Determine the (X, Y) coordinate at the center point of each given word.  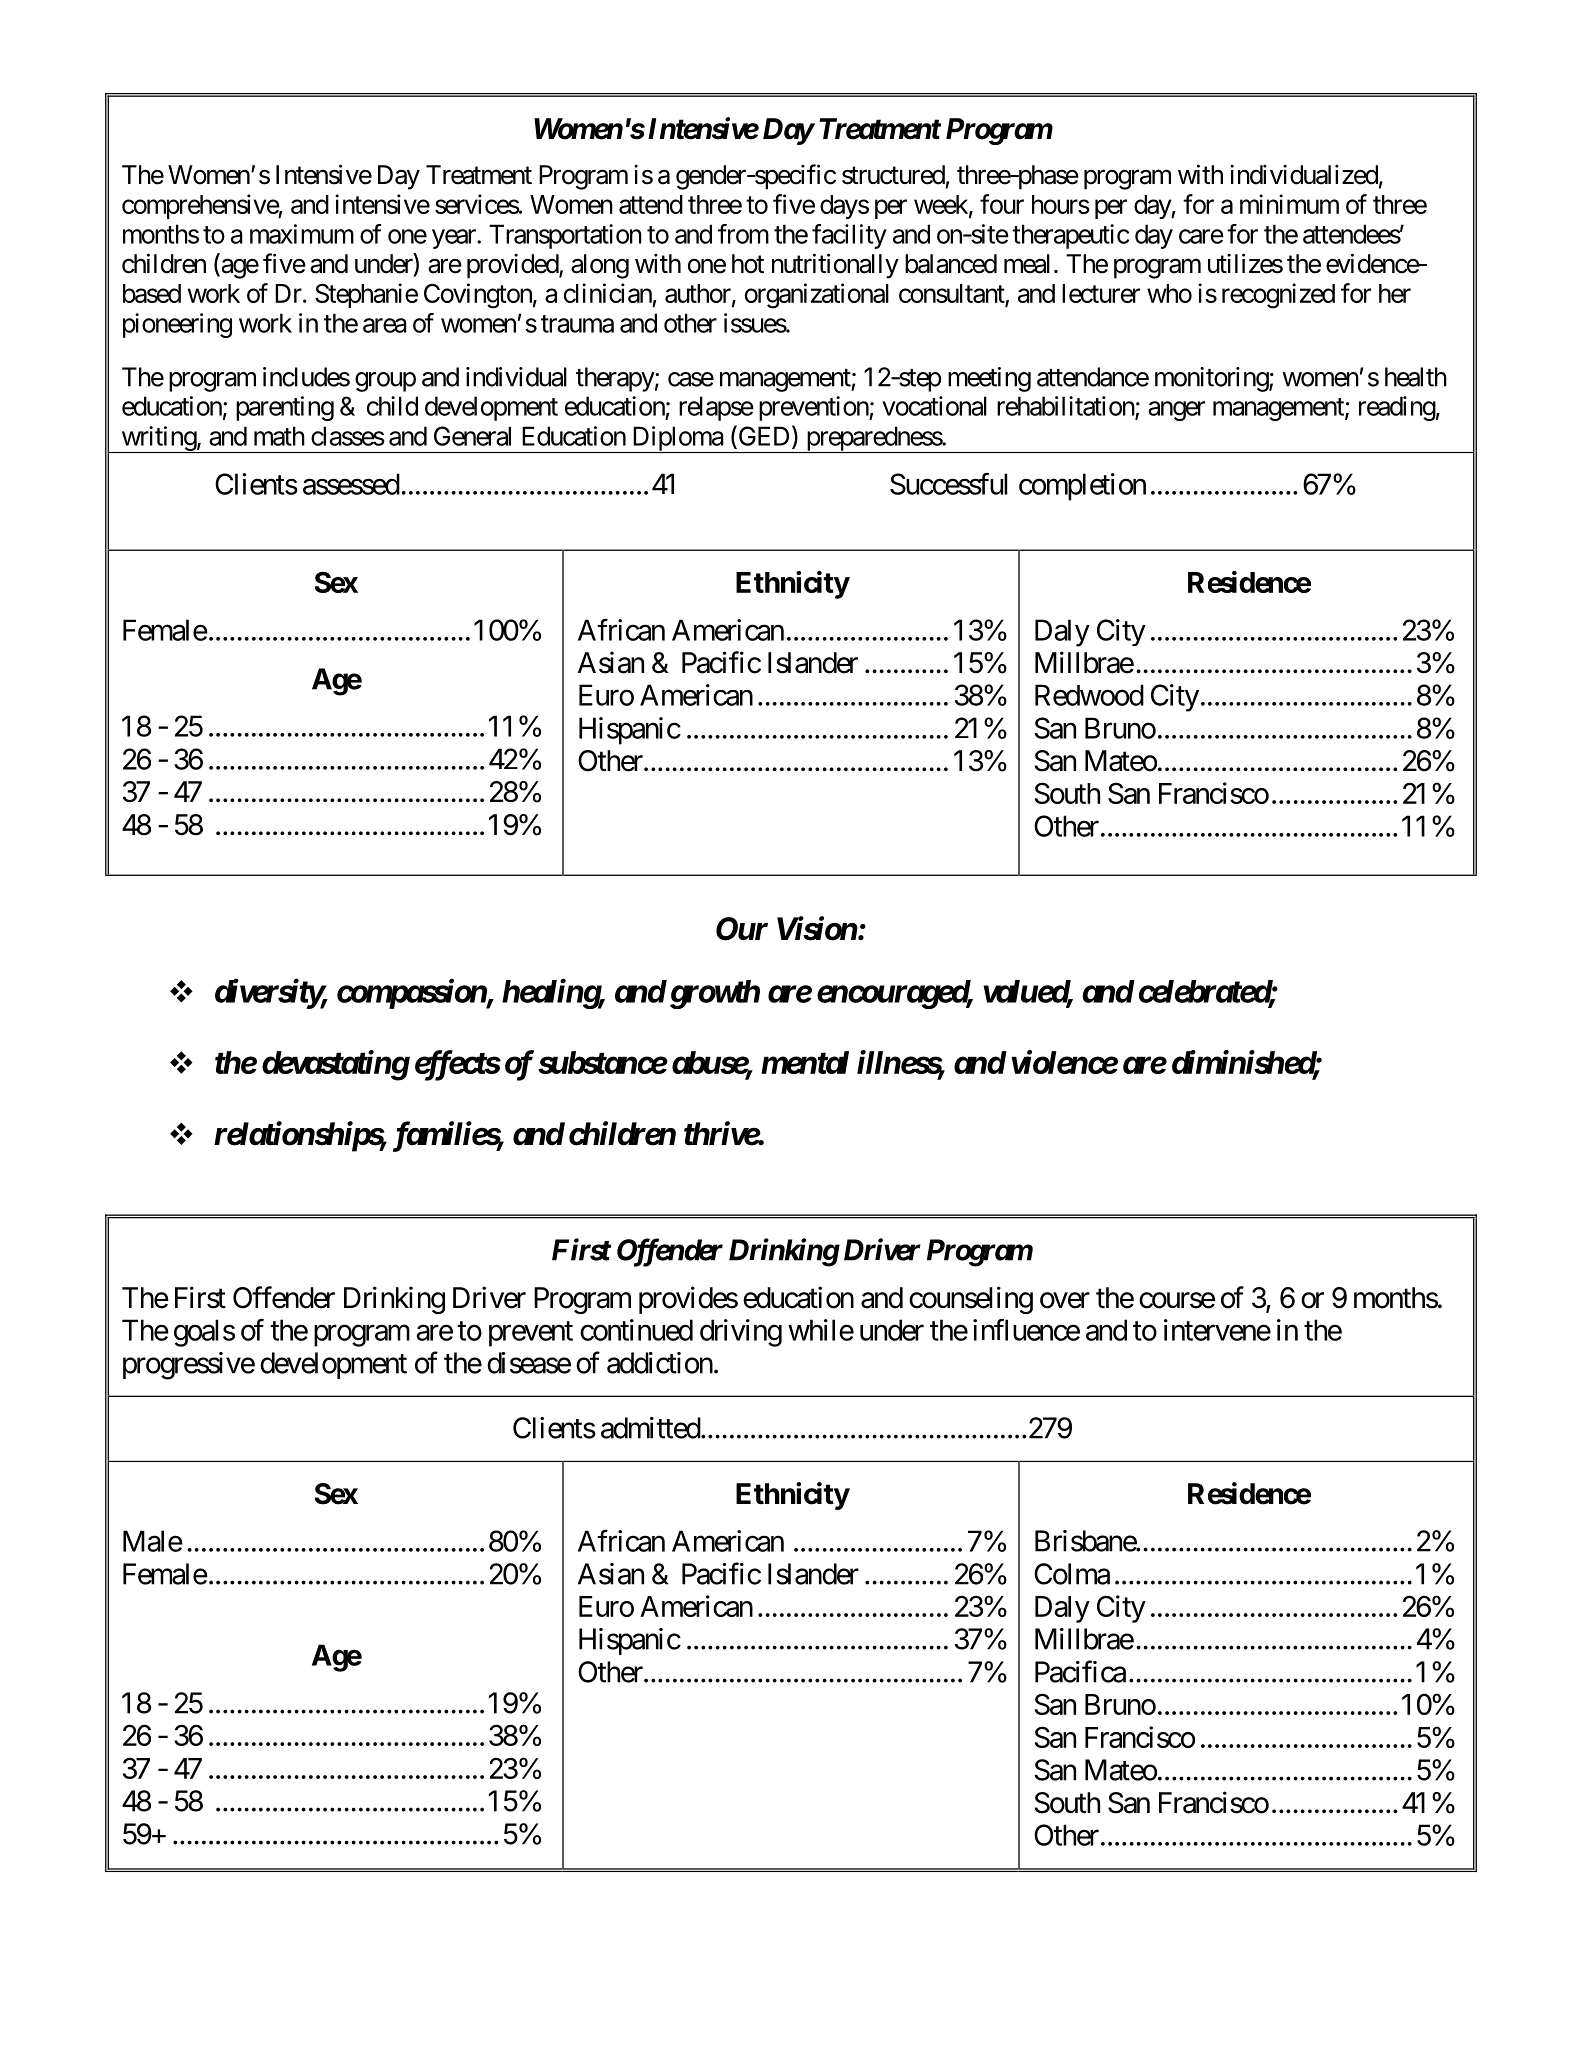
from (743, 234)
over (1065, 1300)
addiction (660, 1363)
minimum (1289, 204)
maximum (302, 234)
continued (636, 1330)
